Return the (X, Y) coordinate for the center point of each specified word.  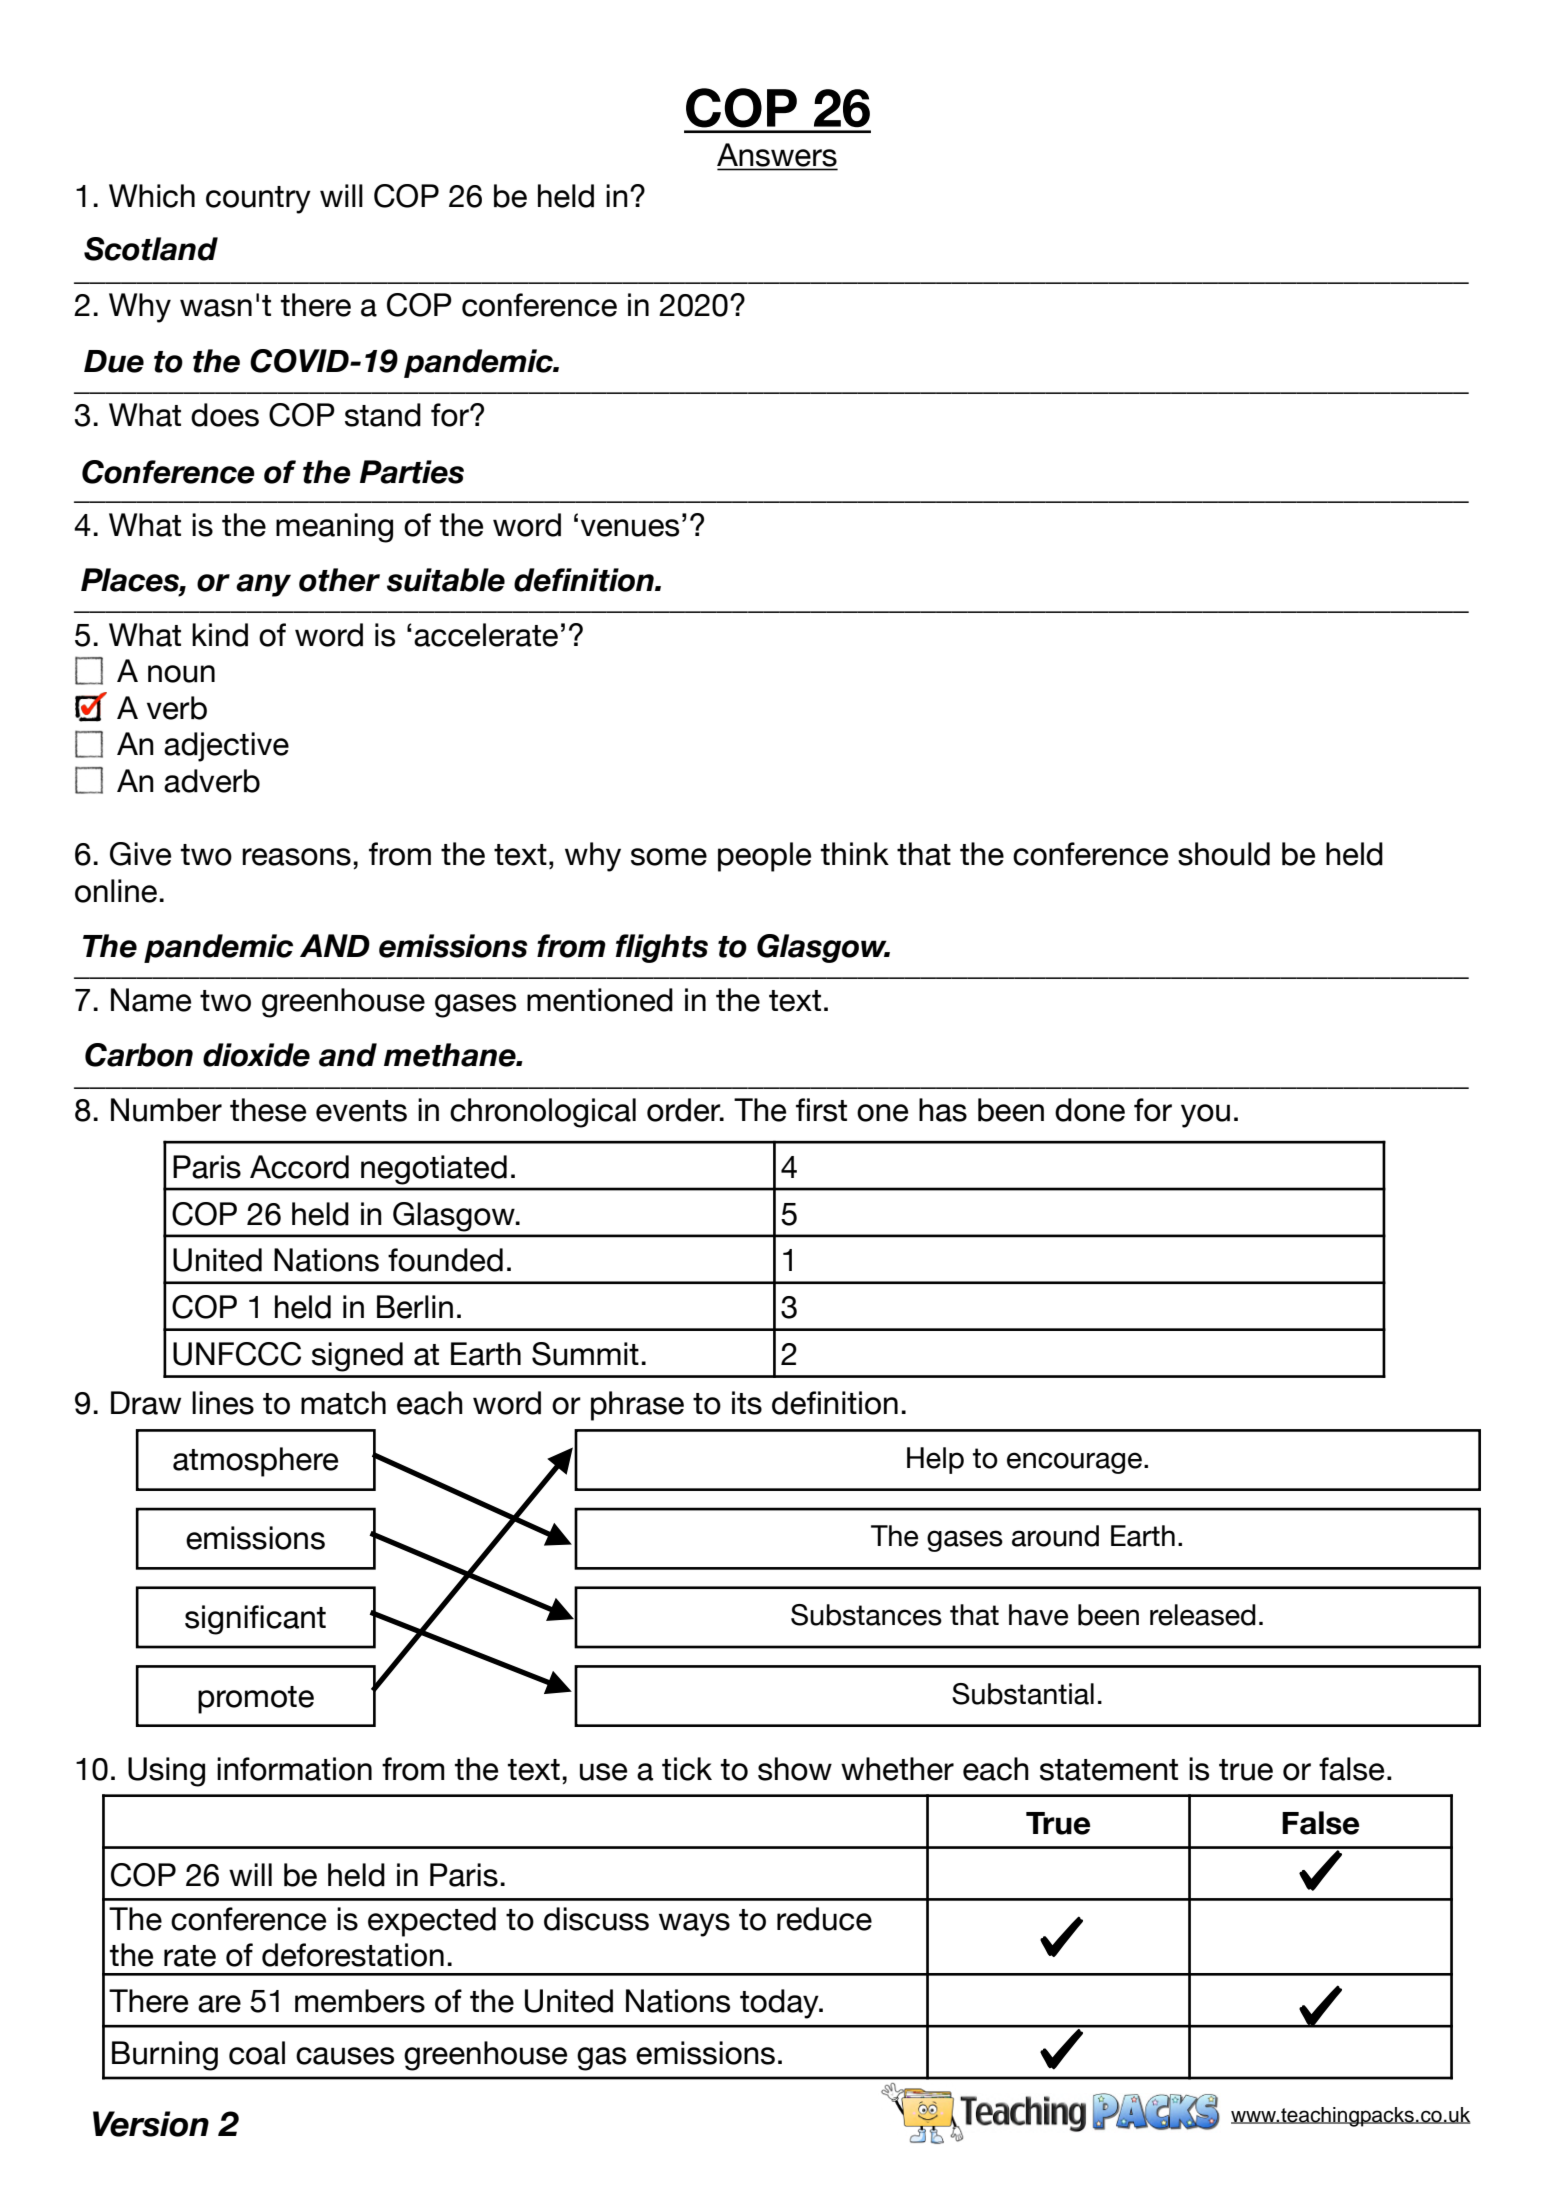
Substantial (1023, 1694)
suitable (446, 580)
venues (630, 528)
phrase (637, 1406)
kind (220, 635)
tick (687, 1769)
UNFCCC (237, 1354)
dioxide (256, 1055)
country (258, 200)
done (1090, 1110)
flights (662, 948)
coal (257, 2053)
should (1224, 854)
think (855, 853)
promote (256, 1700)
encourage (1074, 1463)
